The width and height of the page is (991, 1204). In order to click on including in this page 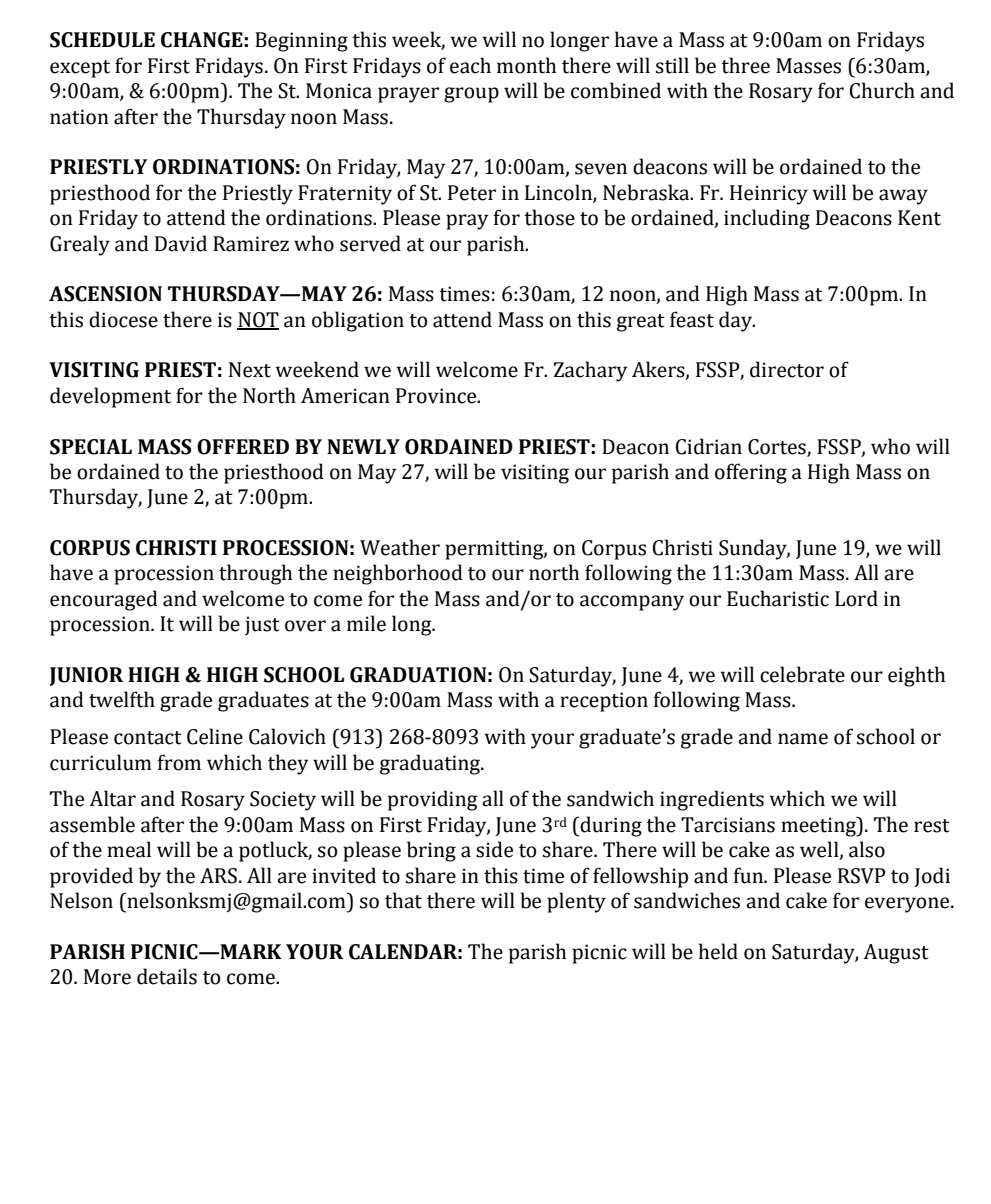, I will do `click(767, 219)`.
